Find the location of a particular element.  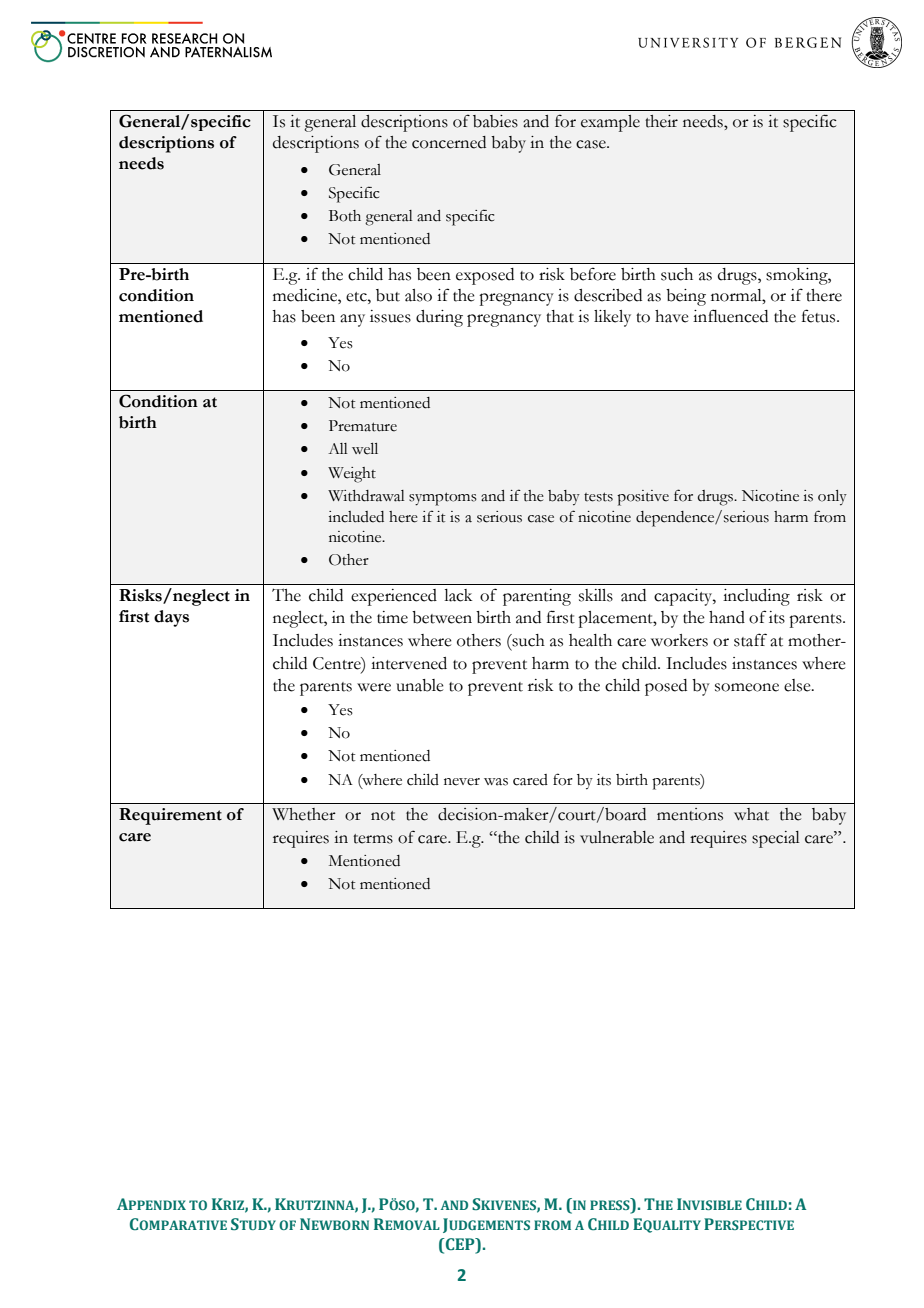

special is located at coordinates (776, 839).
